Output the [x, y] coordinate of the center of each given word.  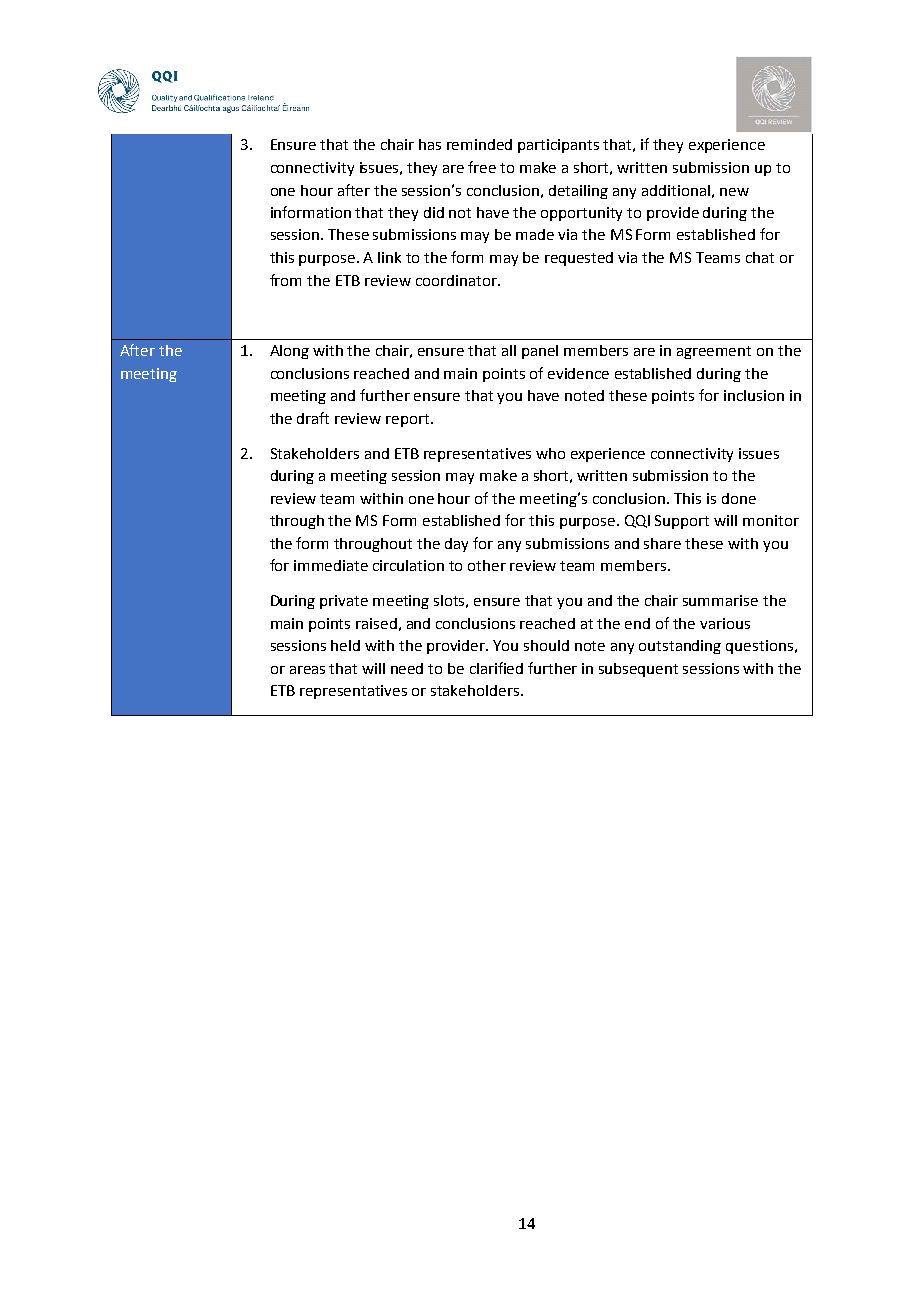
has [430, 144]
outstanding [680, 647]
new [734, 192]
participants [558, 146]
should [546, 645]
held [345, 645]
